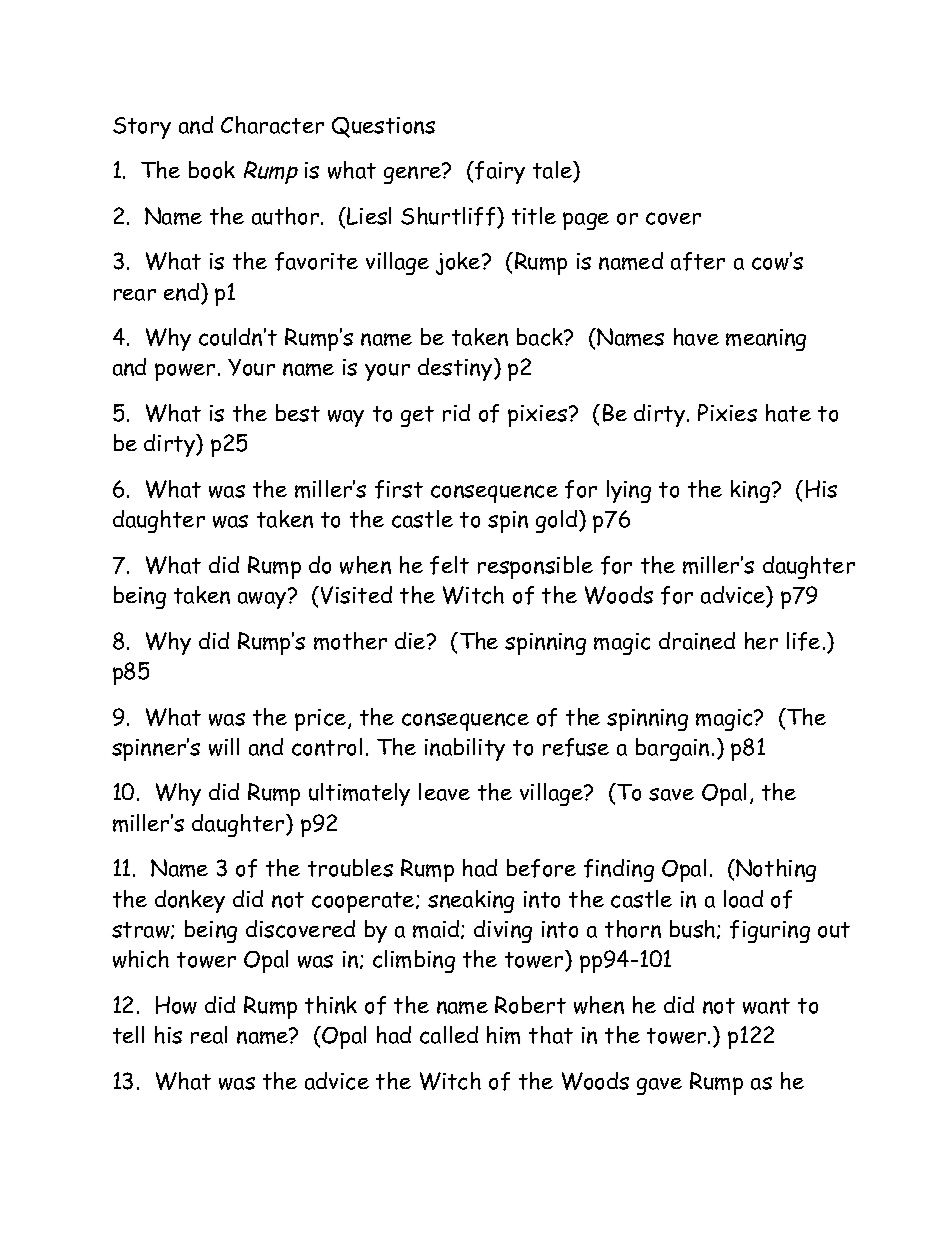 This screenshot has height=1233, width=952. Describe the element at coordinates (499, 172) in the screenshot. I see `fairy` at that location.
